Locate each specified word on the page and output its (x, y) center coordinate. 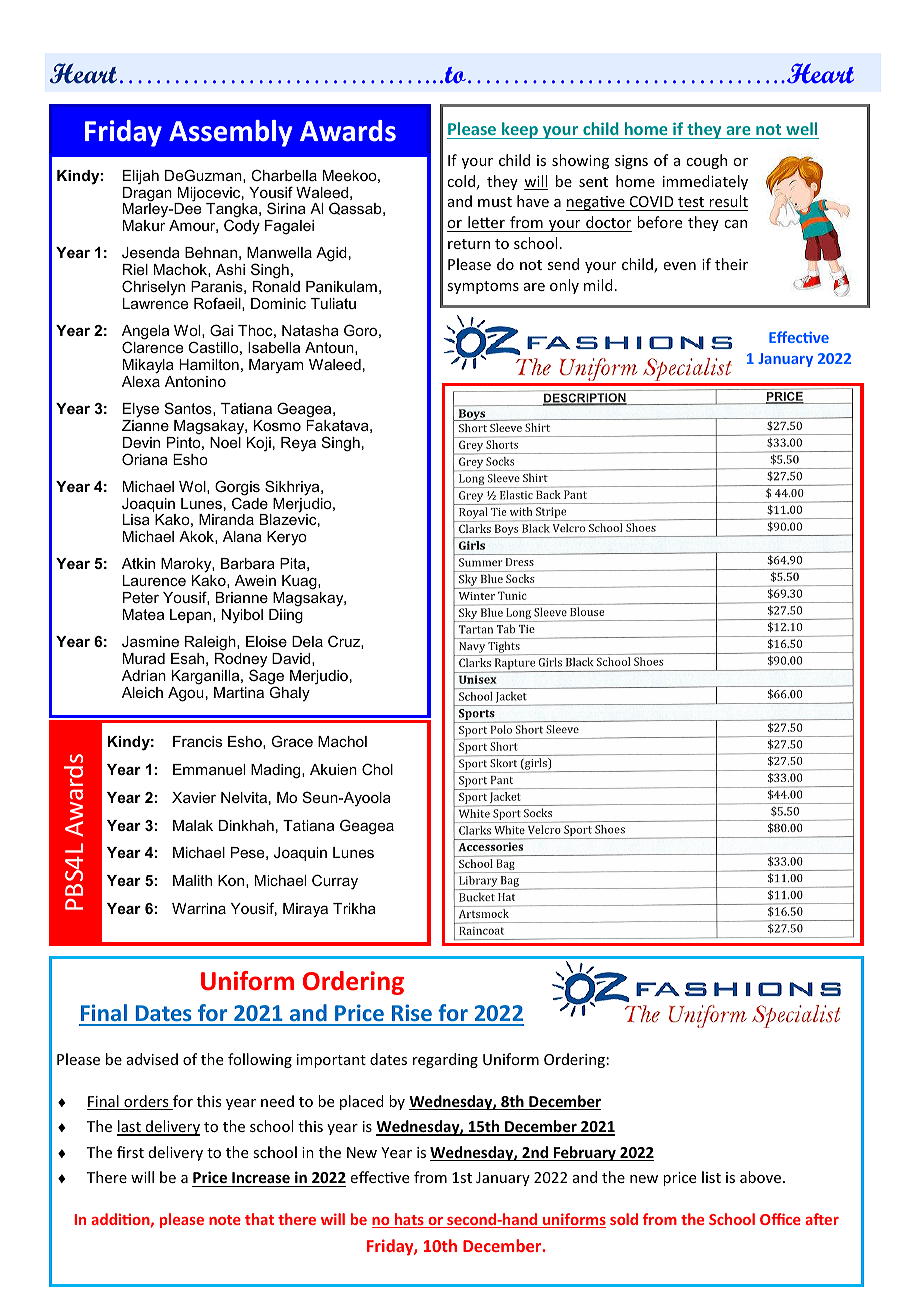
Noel (225, 442)
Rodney (241, 661)
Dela (307, 641)
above (762, 1177)
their (731, 264)
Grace (292, 741)
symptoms (483, 287)
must (495, 202)
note (225, 1220)
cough (706, 161)
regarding (445, 1060)
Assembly (231, 133)
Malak (193, 825)
